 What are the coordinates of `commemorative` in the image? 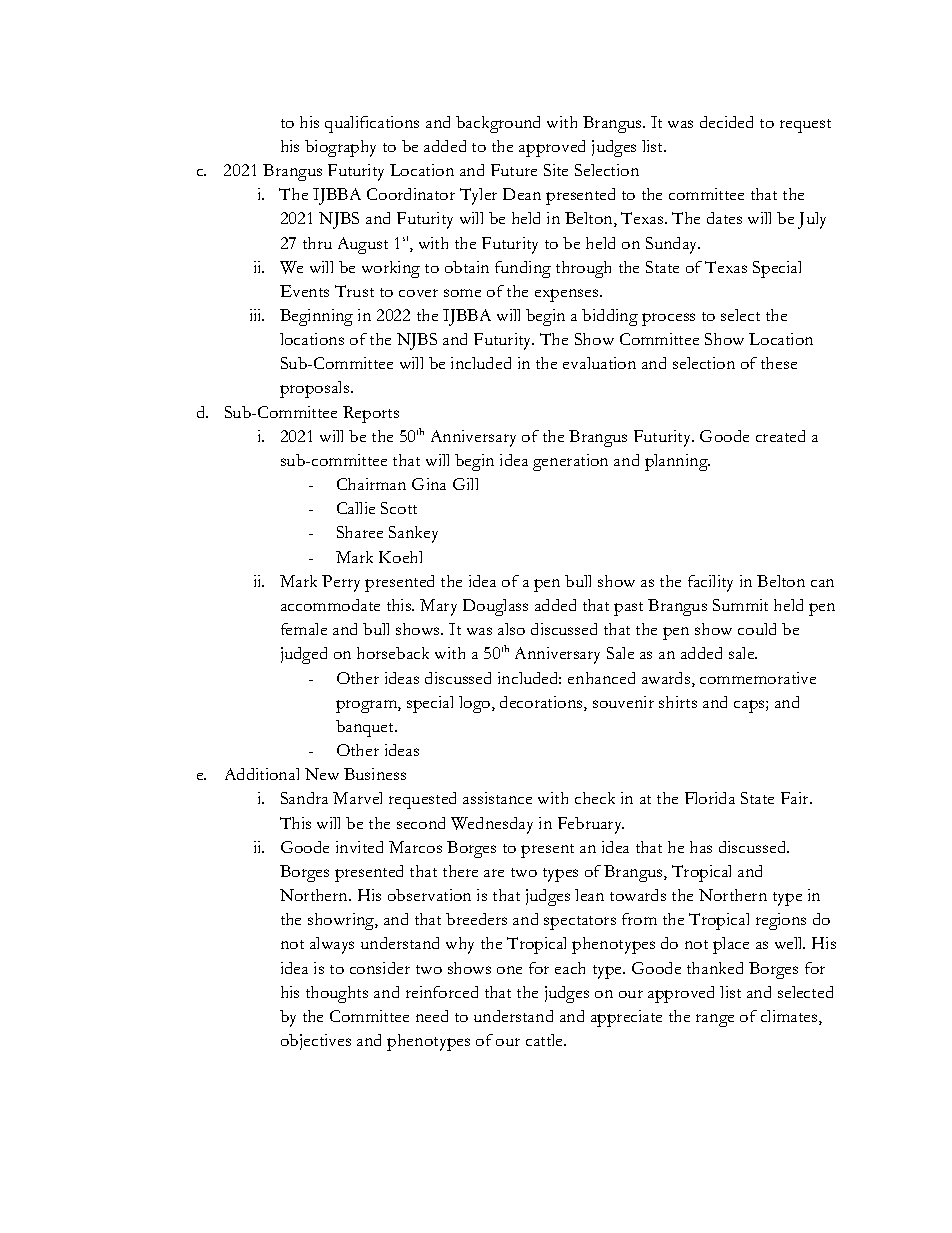 It's located at (758, 678).
